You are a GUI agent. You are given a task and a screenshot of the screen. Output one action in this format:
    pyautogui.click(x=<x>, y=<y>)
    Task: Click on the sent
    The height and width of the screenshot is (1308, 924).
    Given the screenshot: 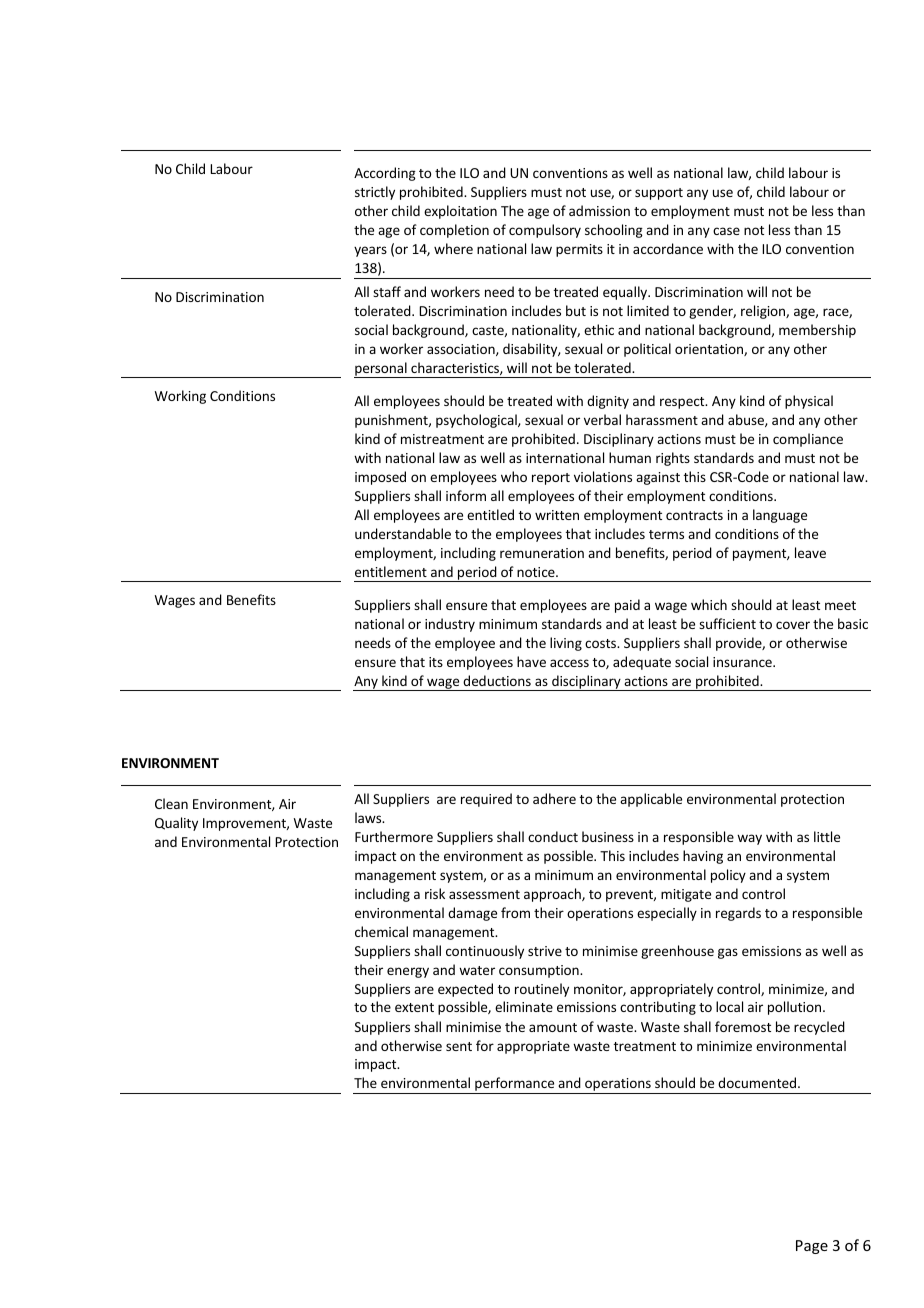 What is the action you would take?
    pyautogui.click(x=459, y=1046)
